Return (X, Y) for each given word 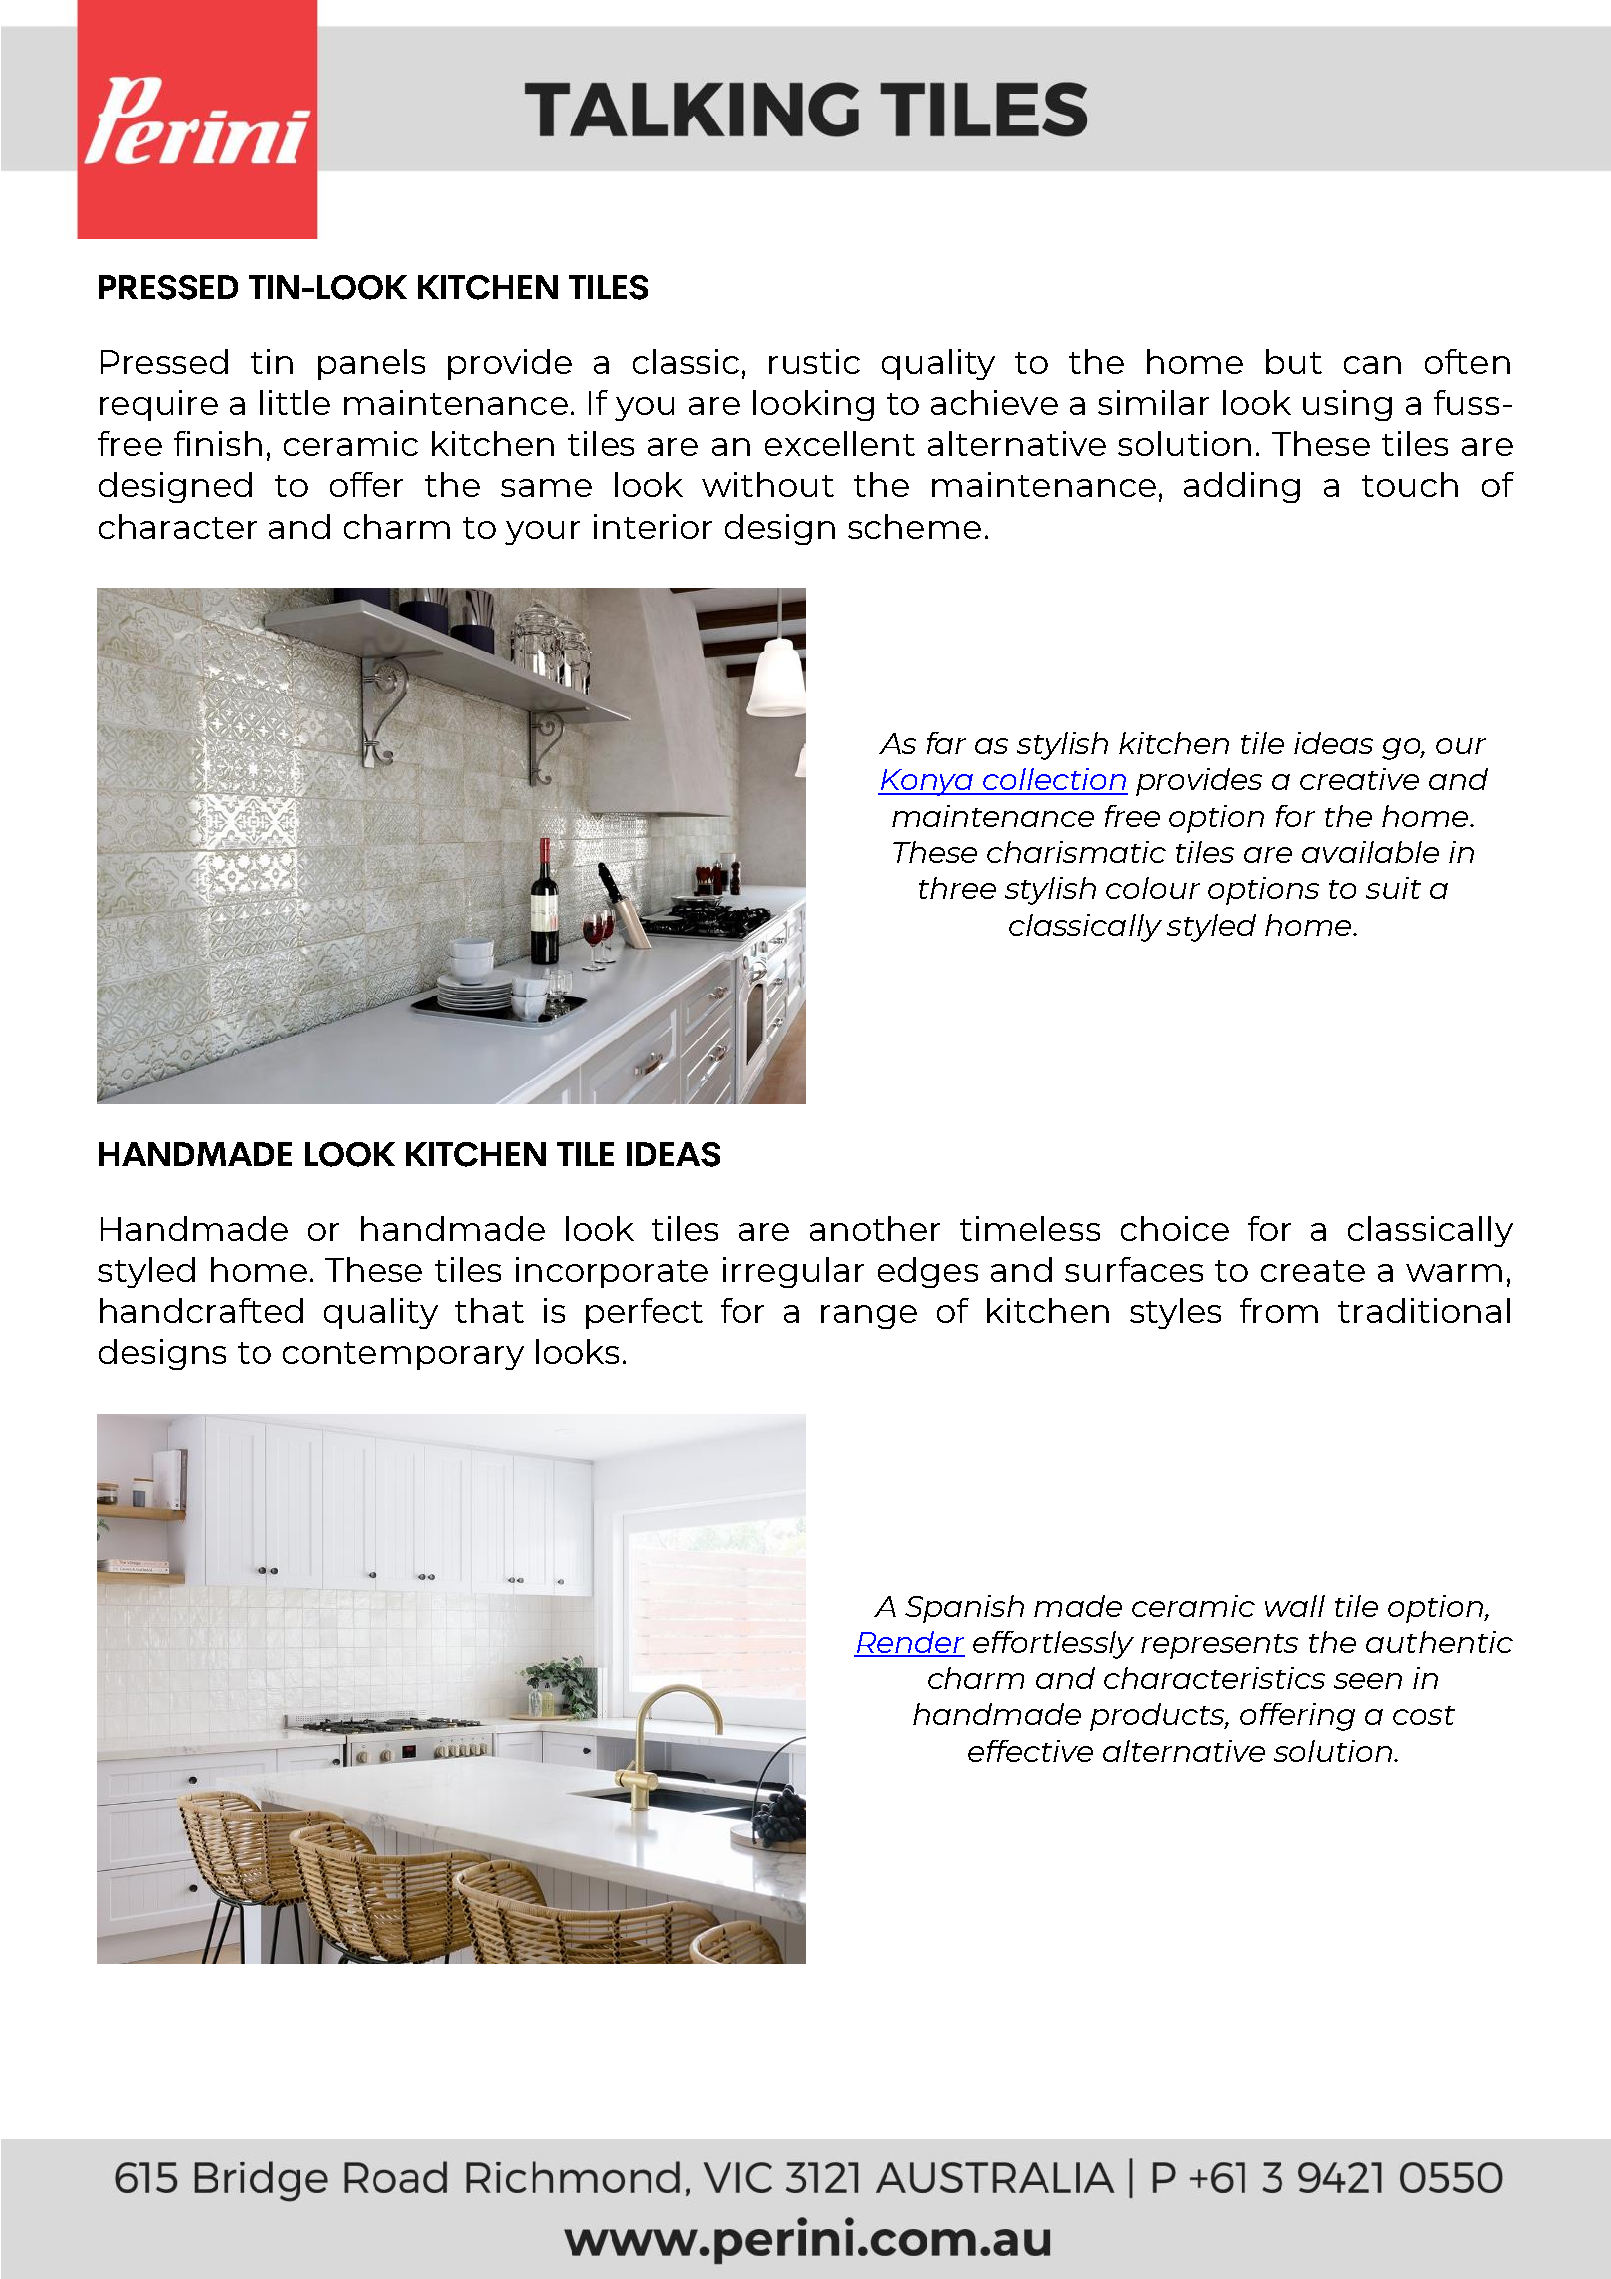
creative (1359, 779)
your (542, 533)
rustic (814, 361)
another (875, 1228)
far (946, 743)
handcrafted (201, 1310)
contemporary (403, 1356)
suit (1393, 888)
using (1347, 405)
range (869, 1317)
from (1279, 1310)
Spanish (964, 1609)
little (295, 402)
